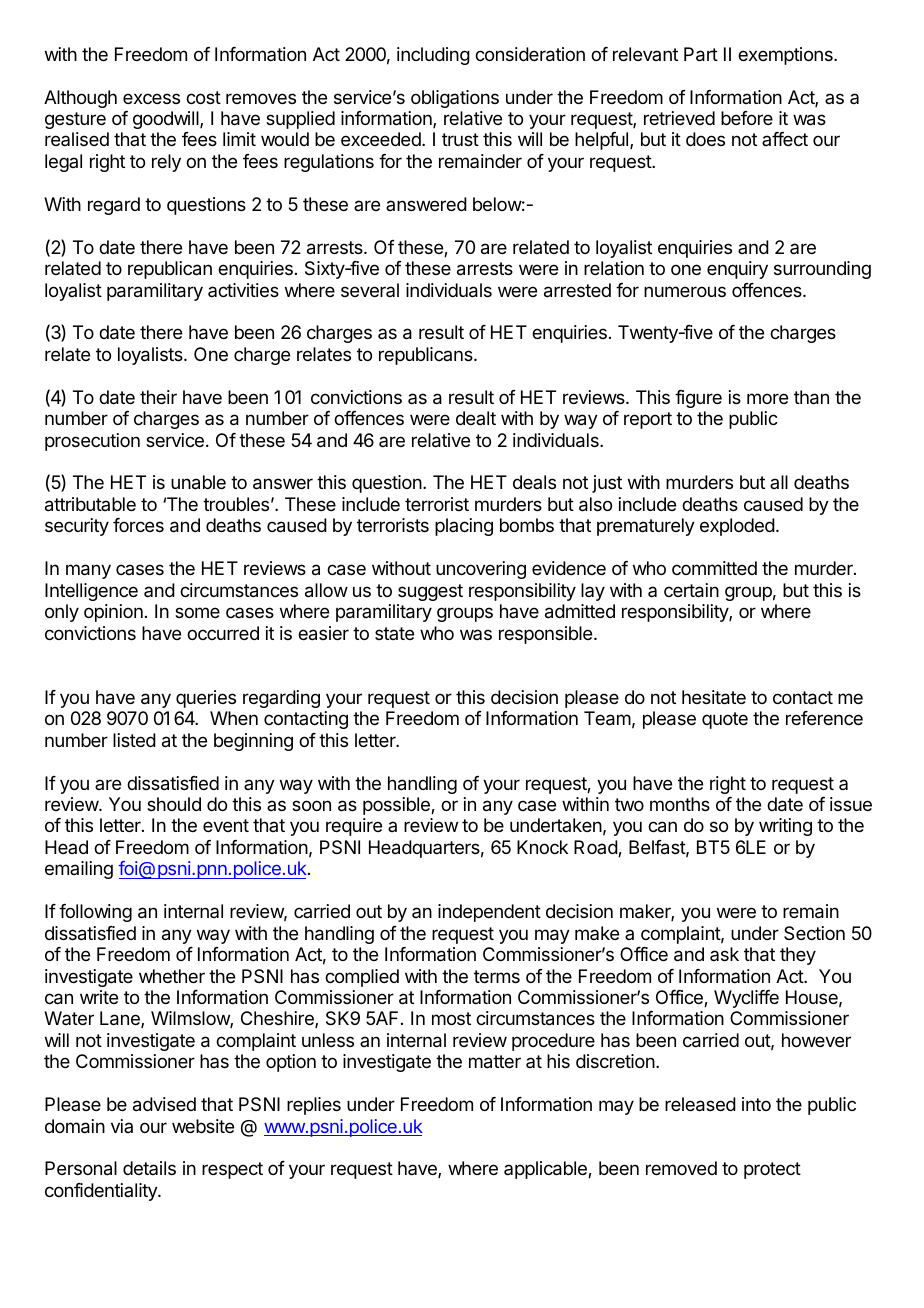 The image size is (924, 1308). What do you see at coordinates (767, 398) in the screenshot?
I see `more` at bounding box center [767, 398].
